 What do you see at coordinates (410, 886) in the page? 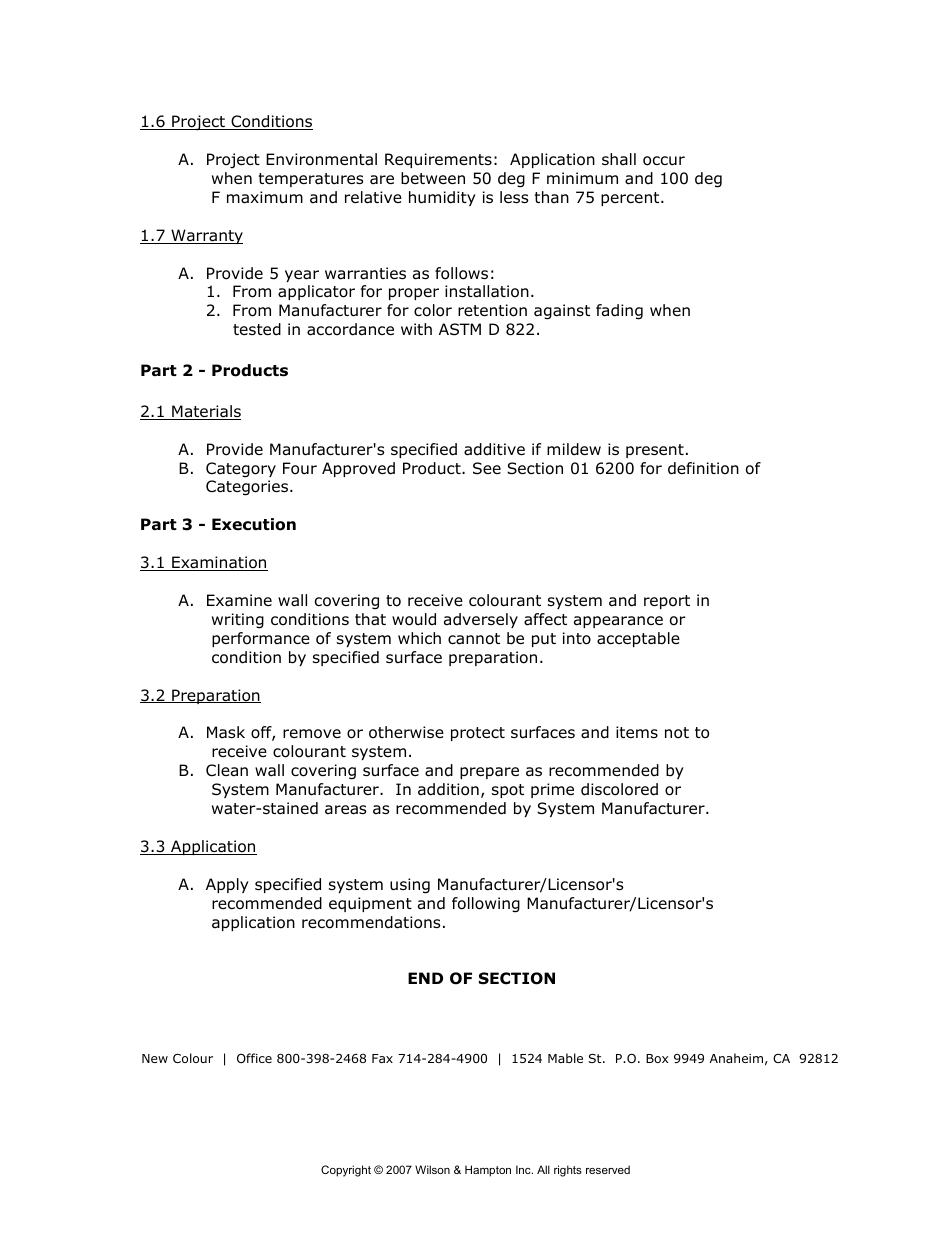
I see `using` at bounding box center [410, 886].
